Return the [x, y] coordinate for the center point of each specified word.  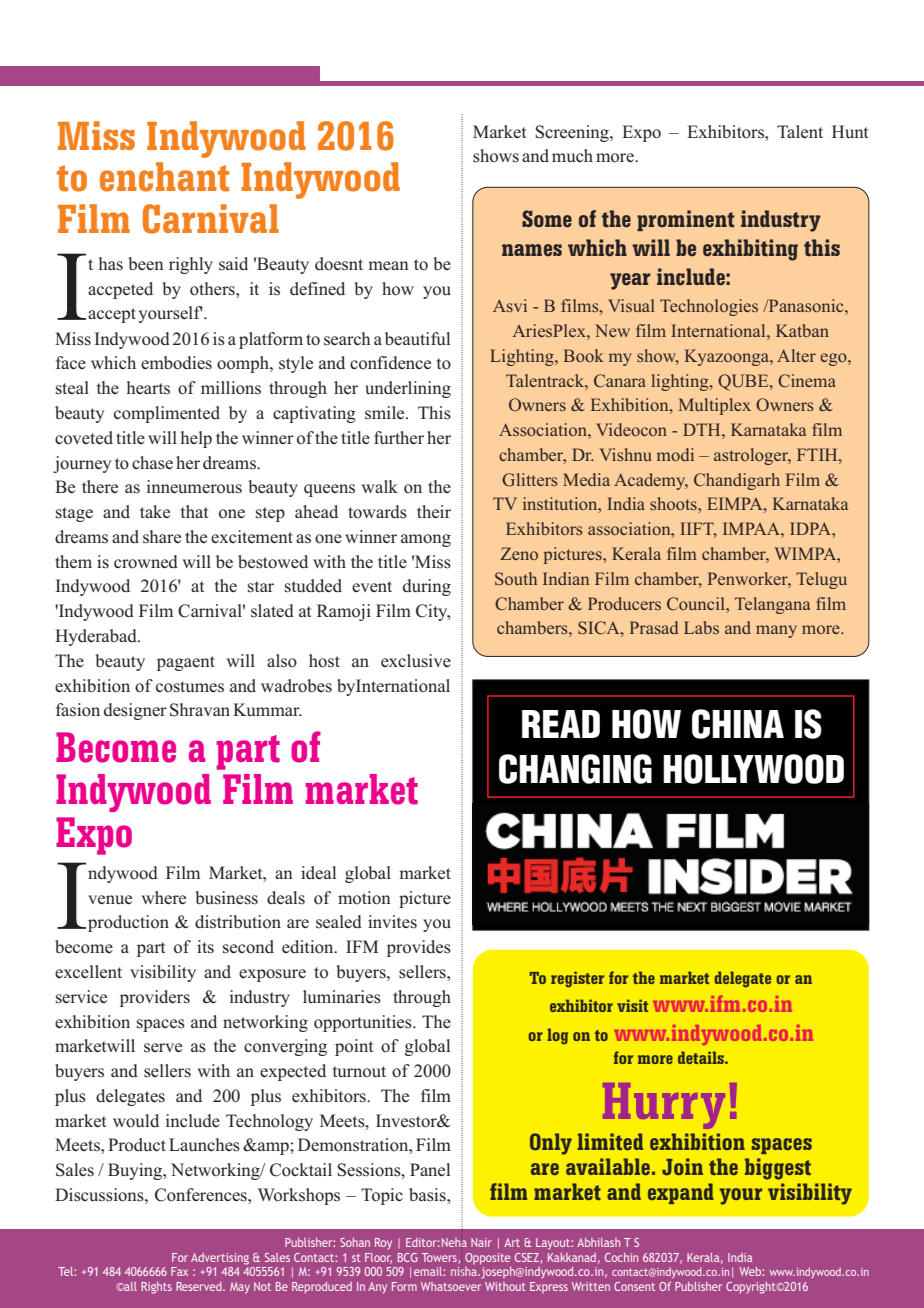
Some [547, 219]
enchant [164, 177]
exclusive [416, 661]
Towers [440, 1258]
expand [681, 1193]
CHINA [738, 724]
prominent [685, 220]
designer [135, 711]
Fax [179, 1271]
